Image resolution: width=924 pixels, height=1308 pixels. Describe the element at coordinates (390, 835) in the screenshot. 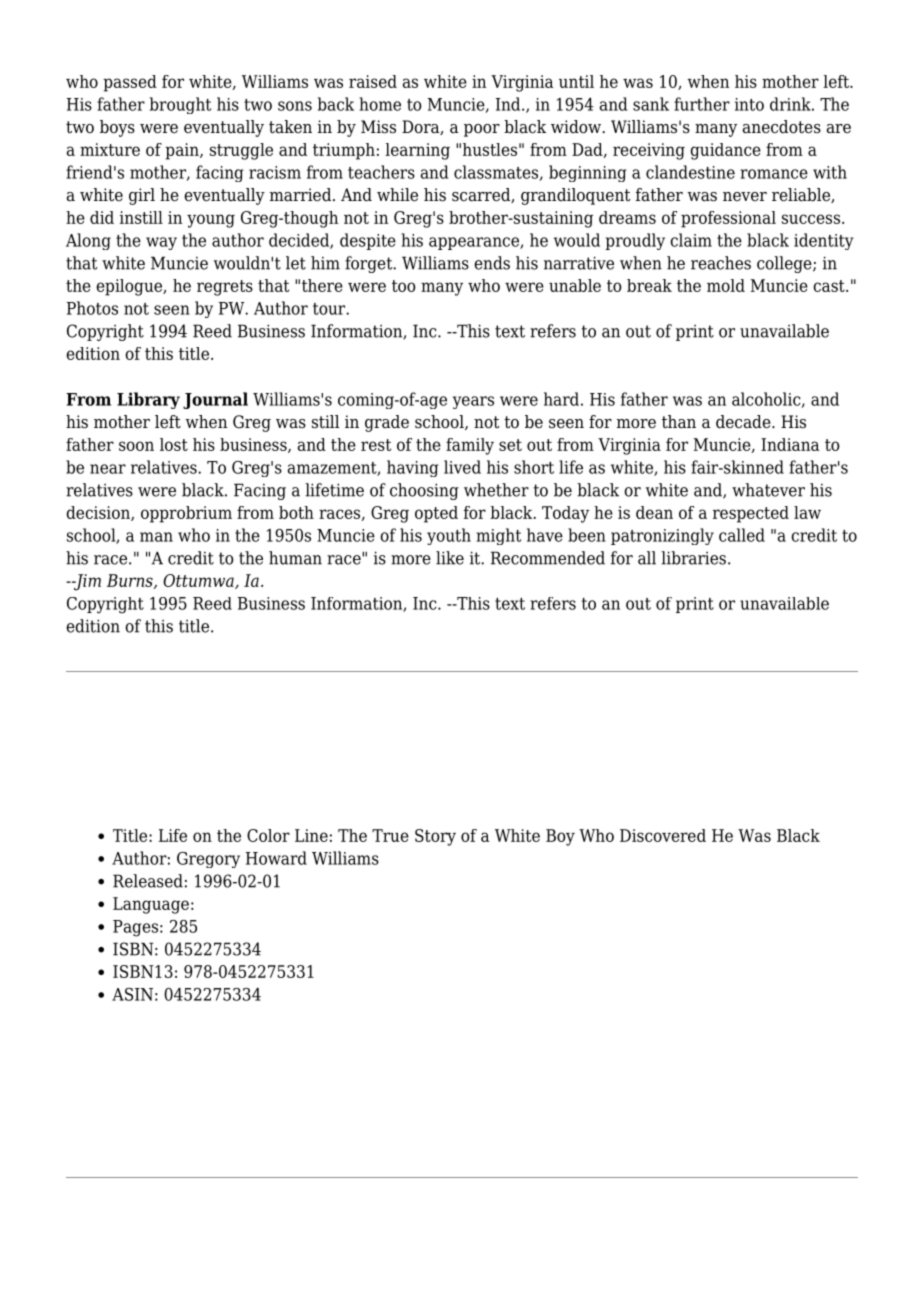

I see `True` at that location.
